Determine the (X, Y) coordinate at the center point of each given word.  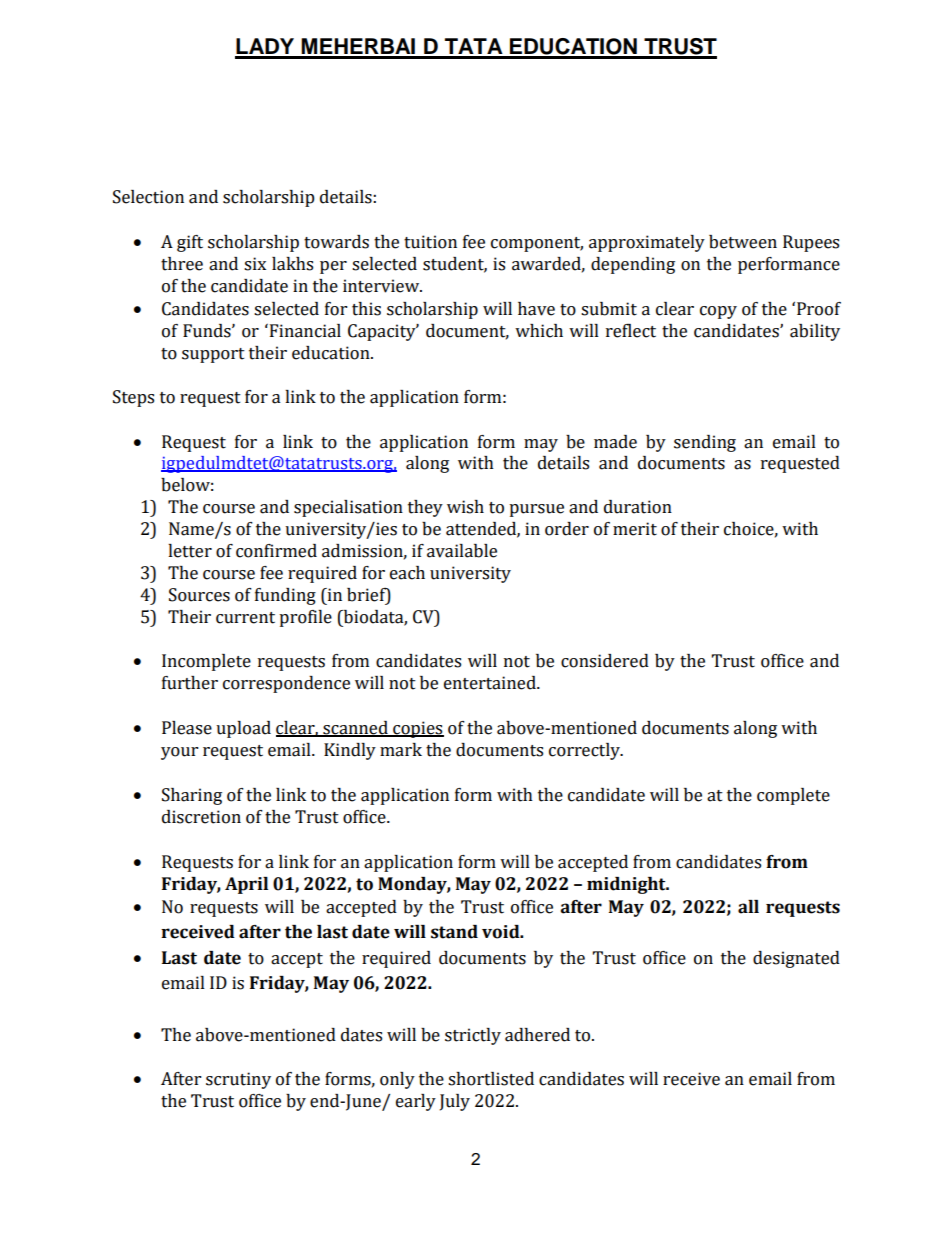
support (213, 355)
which (539, 331)
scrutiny (238, 1080)
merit (635, 529)
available (462, 551)
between (743, 242)
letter (190, 551)
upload (243, 729)
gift (190, 243)
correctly (585, 751)
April (246, 885)
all (748, 907)
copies (417, 729)
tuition (430, 242)
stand (454, 932)
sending (705, 443)
